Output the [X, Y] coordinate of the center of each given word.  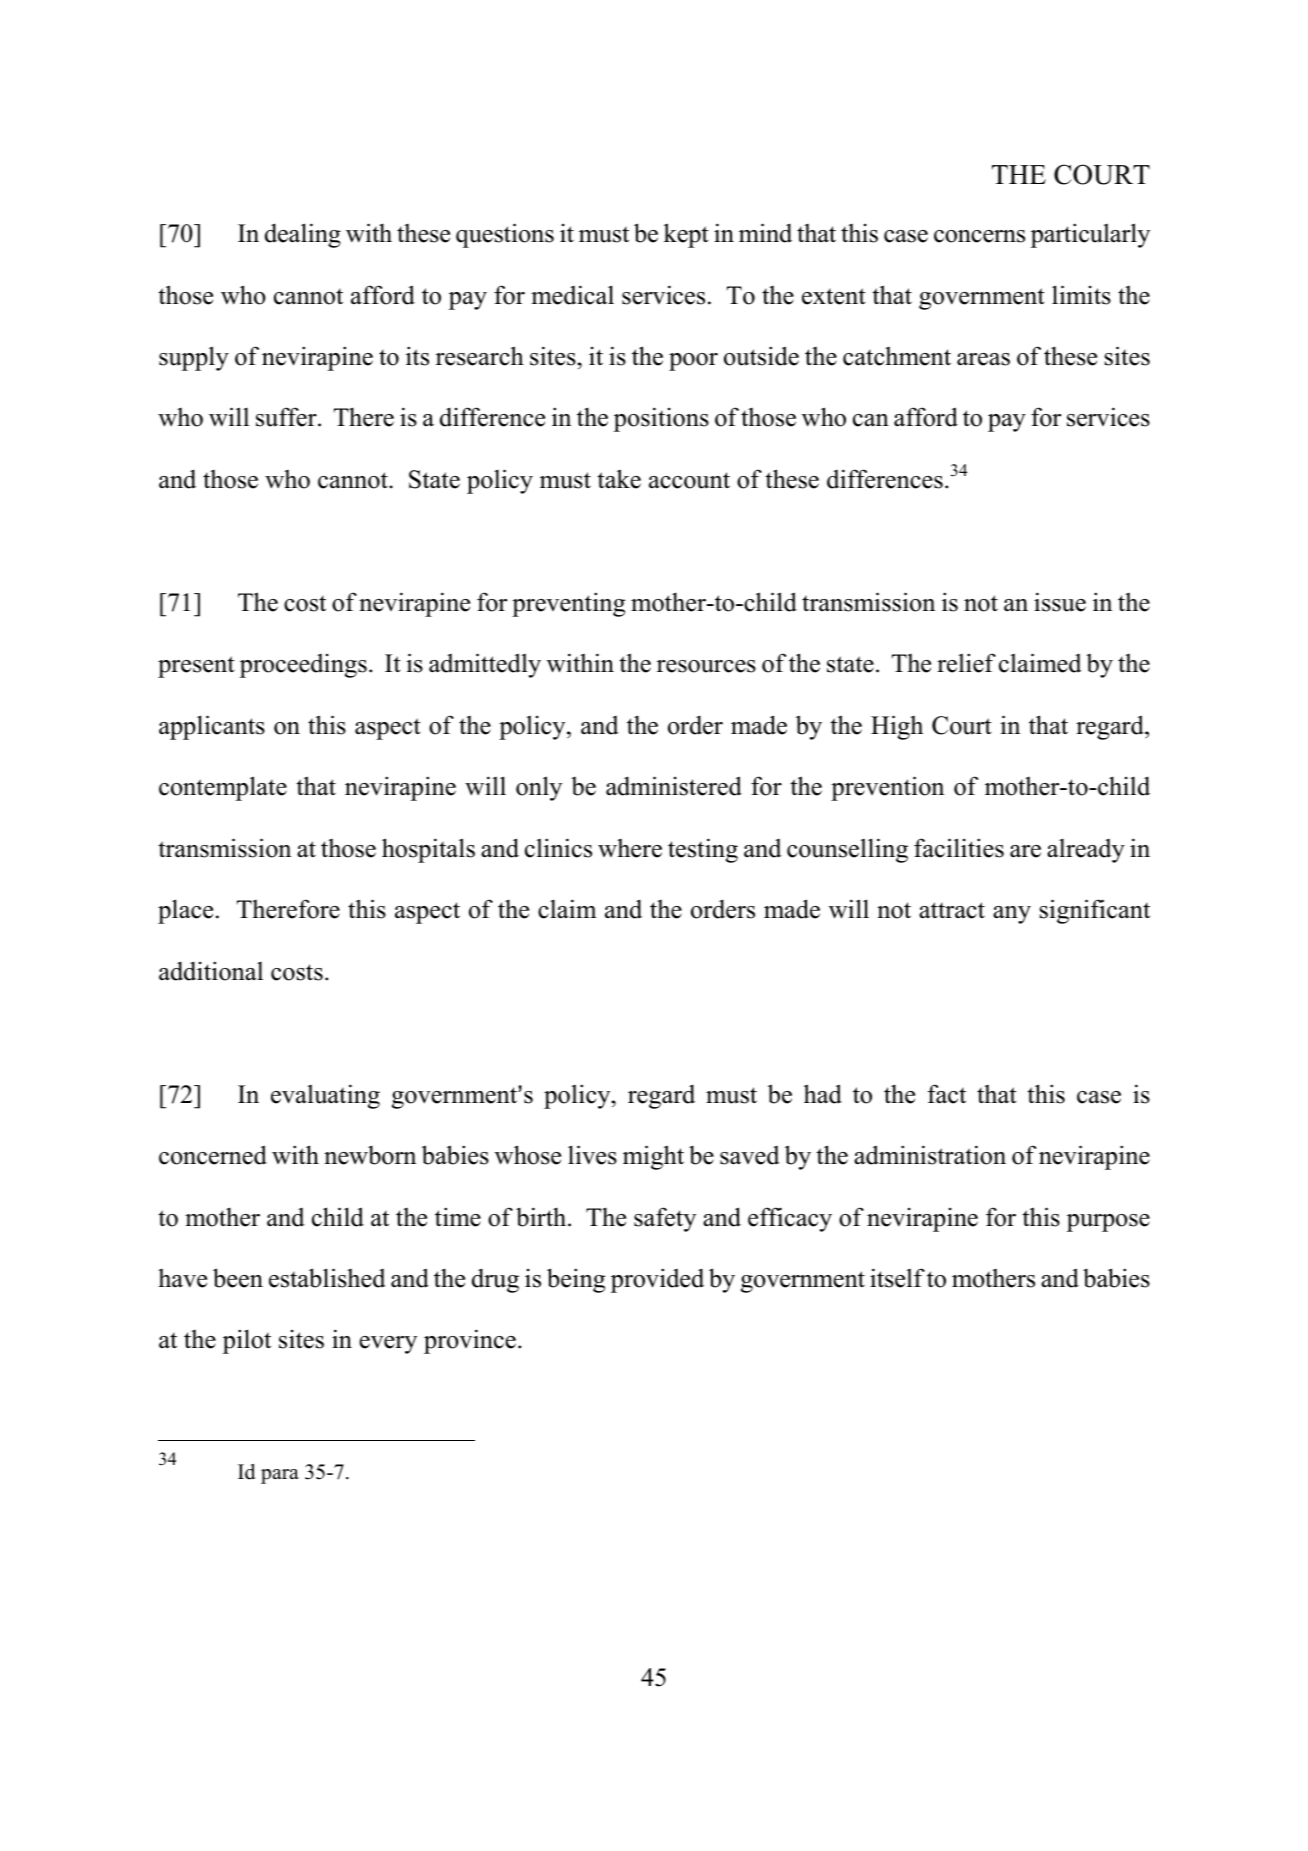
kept [686, 235]
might [653, 1157]
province [470, 1341]
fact [947, 1094]
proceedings [303, 666]
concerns [979, 236]
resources [706, 666]
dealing [303, 235]
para [280, 1476]
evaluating [325, 1096]
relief [966, 663]
